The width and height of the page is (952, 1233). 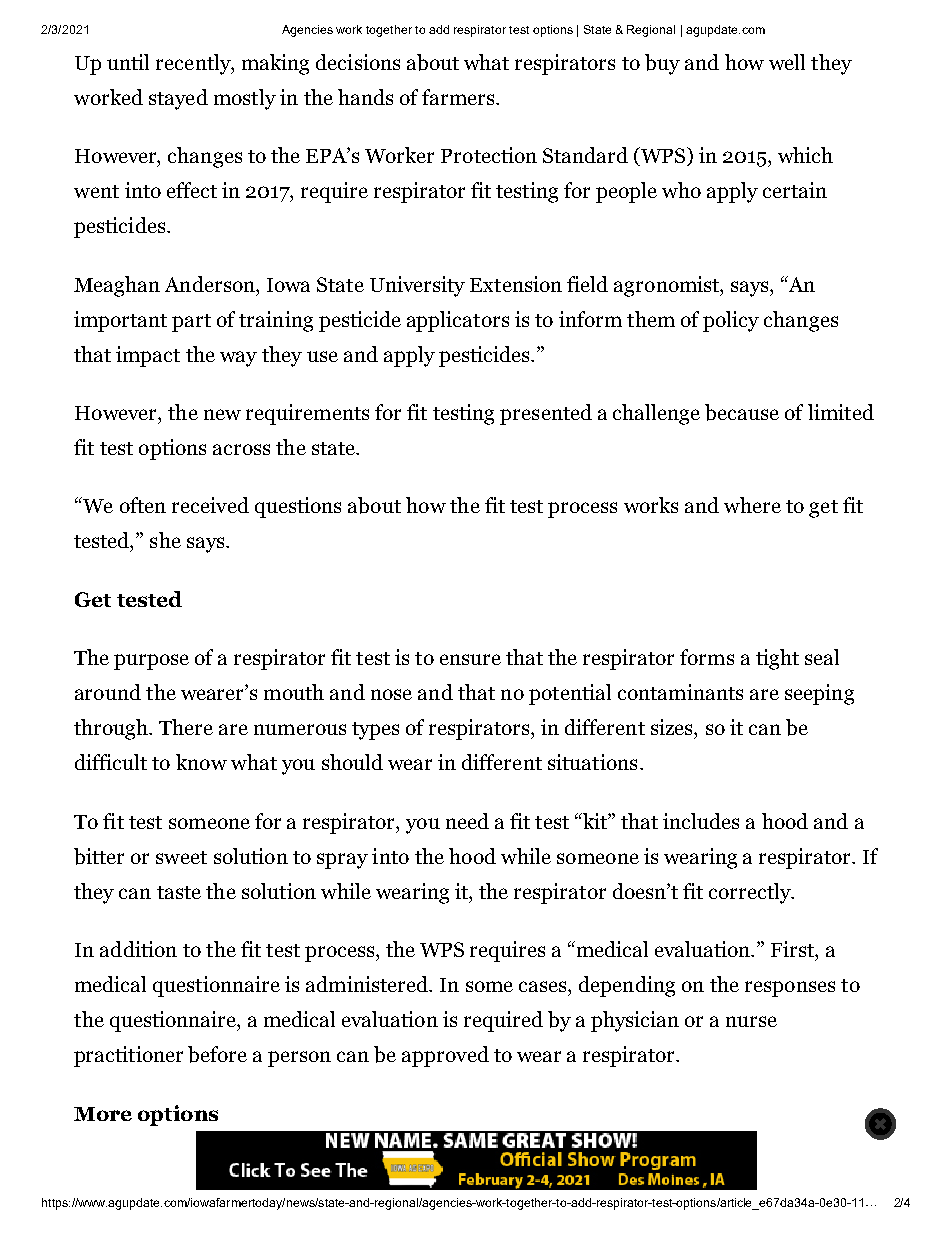 What do you see at coordinates (787, 62) in the page?
I see `well` at bounding box center [787, 62].
